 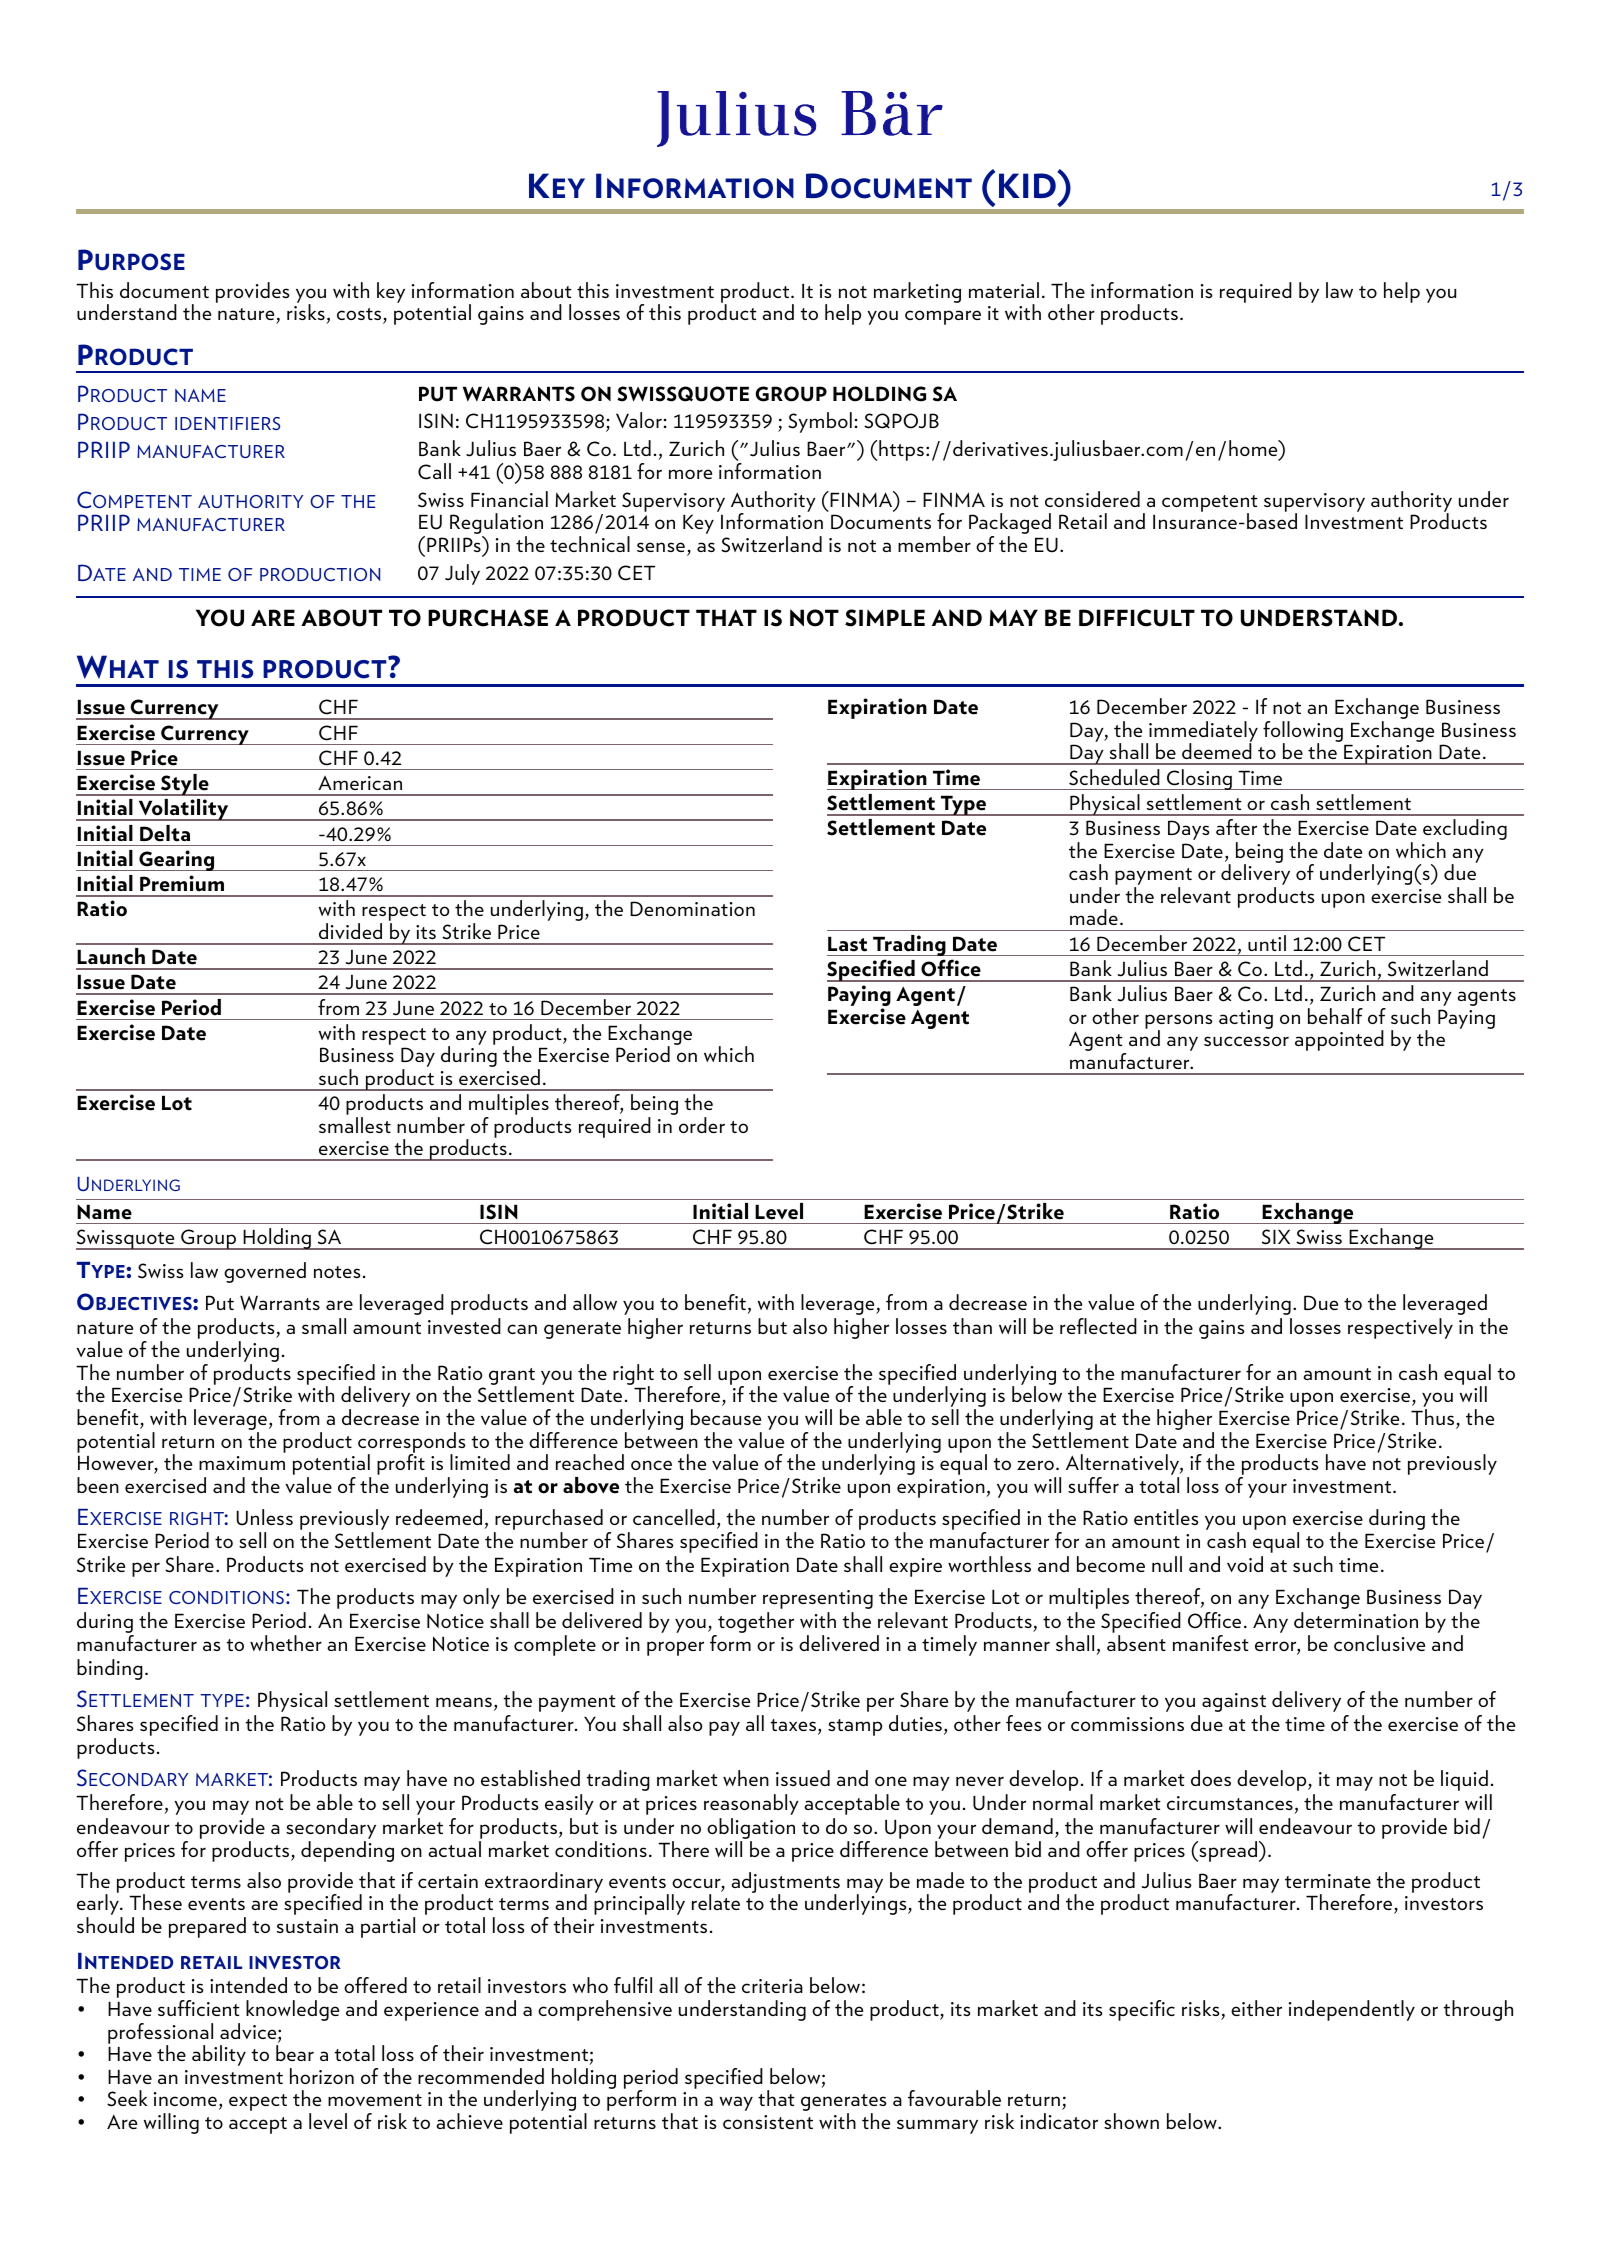 What do you see at coordinates (1267, 943) in the screenshot?
I see `until` at bounding box center [1267, 943].
